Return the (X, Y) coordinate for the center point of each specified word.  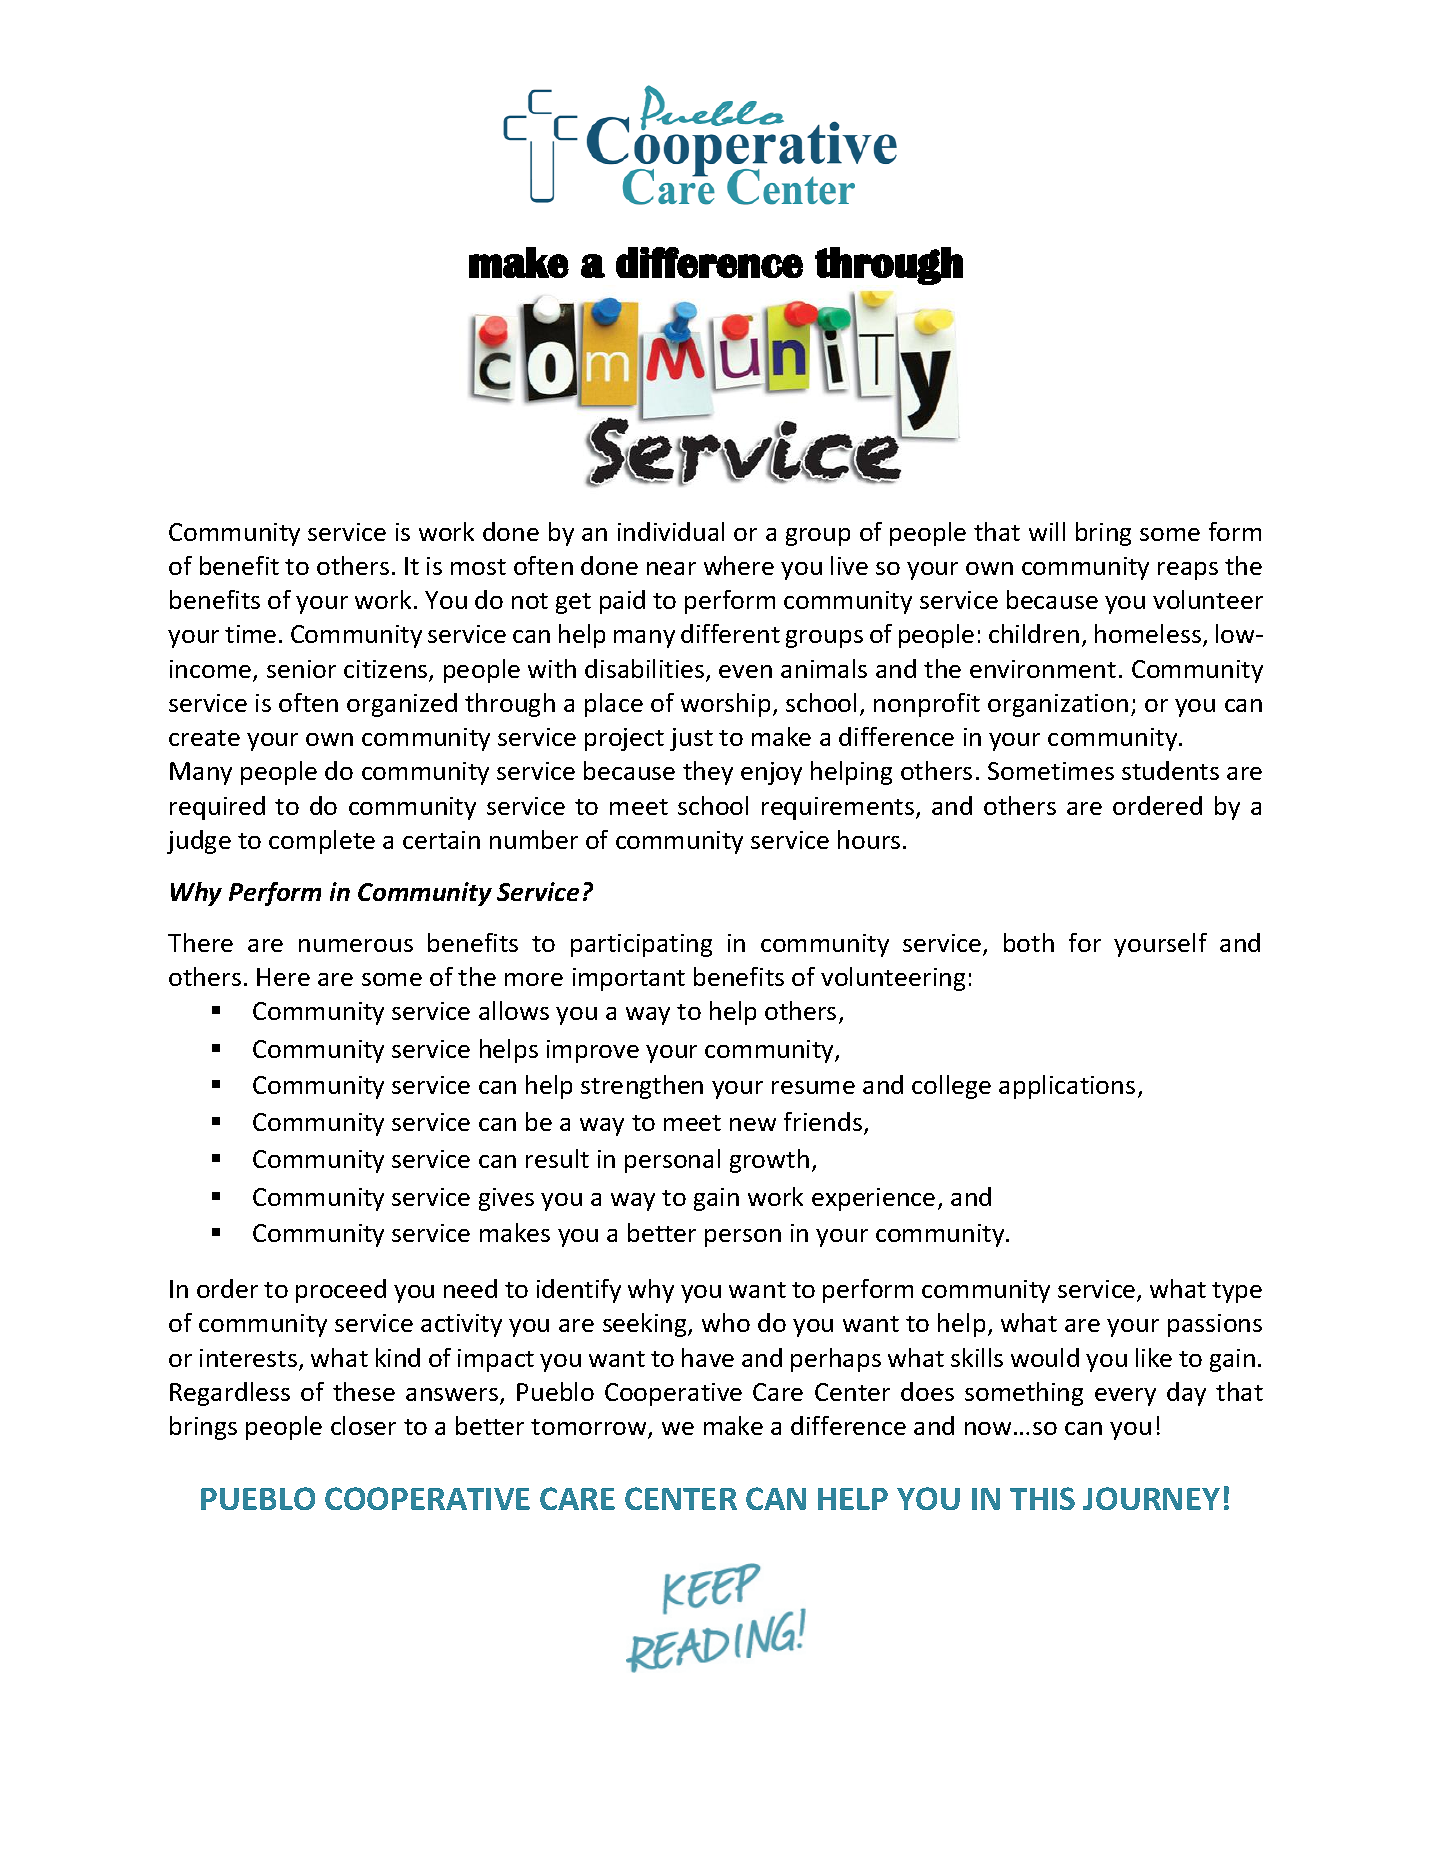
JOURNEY (1151, 1498)
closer (363, 1425)
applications (1067, 1087)
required (217, 808)
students (1170, 770)
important (629, 979)
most (478, 567)
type (1237, 1292)
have (708, 1357)
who (726, 1322)
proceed (341, 1291)
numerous (356, 945)
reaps (1188, 571)
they (708, 773)
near (671, 568)
